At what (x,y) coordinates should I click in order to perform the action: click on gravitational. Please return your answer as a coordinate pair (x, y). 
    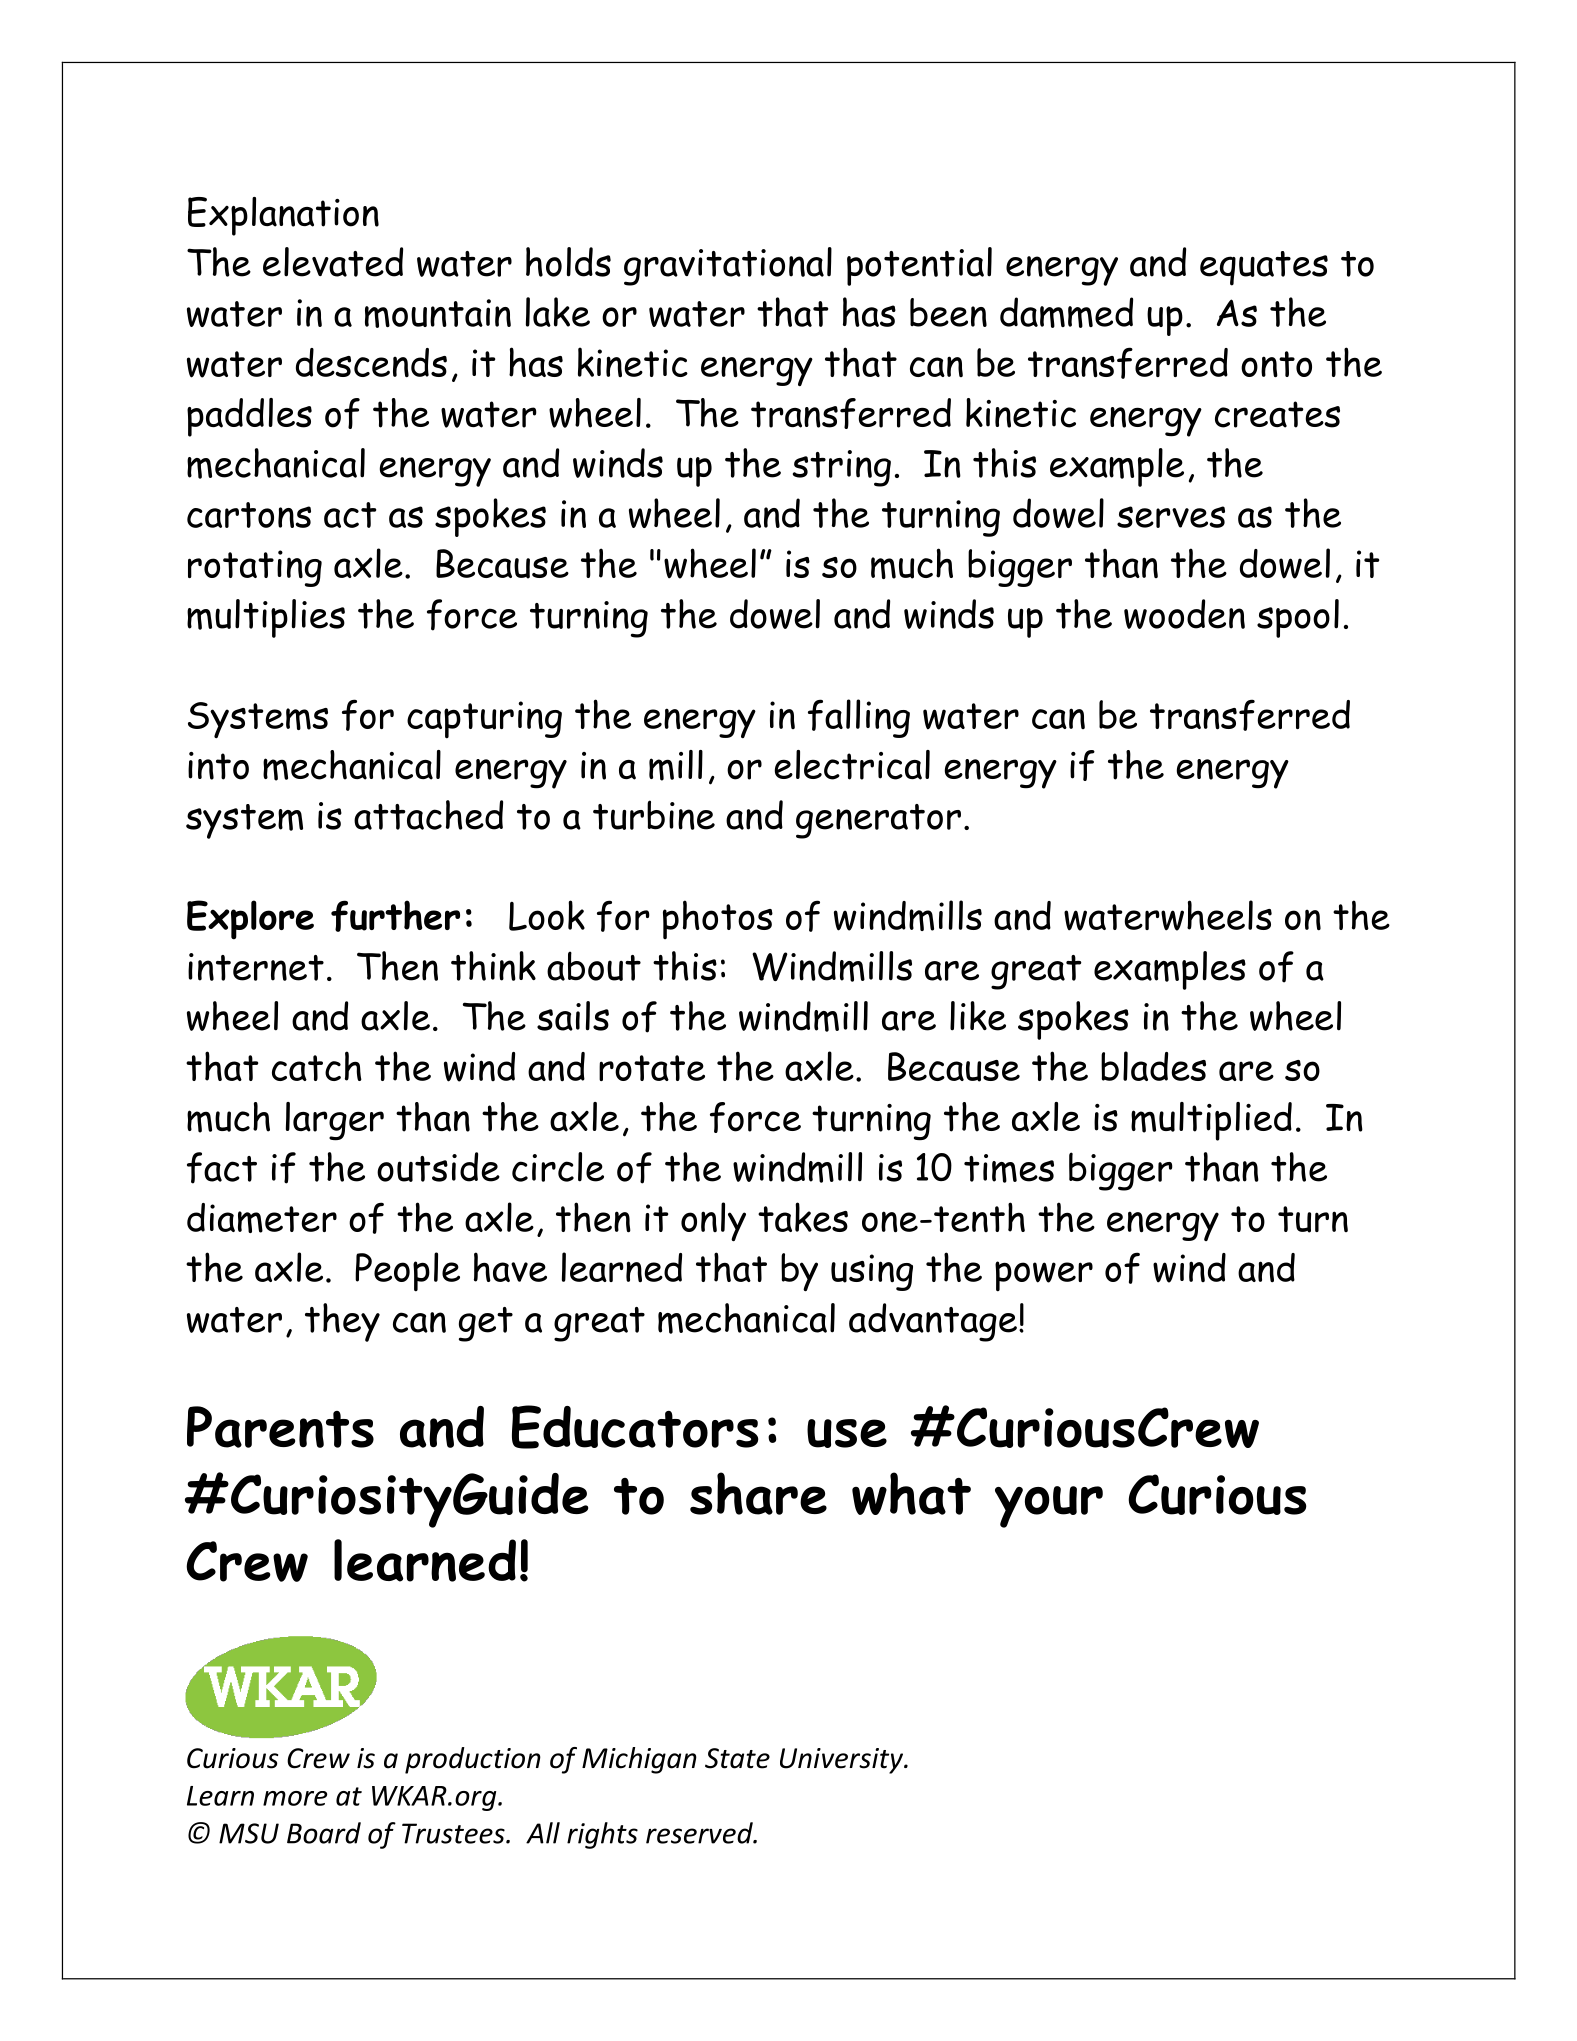
    Looking at the image, I should click on (728, 266).
